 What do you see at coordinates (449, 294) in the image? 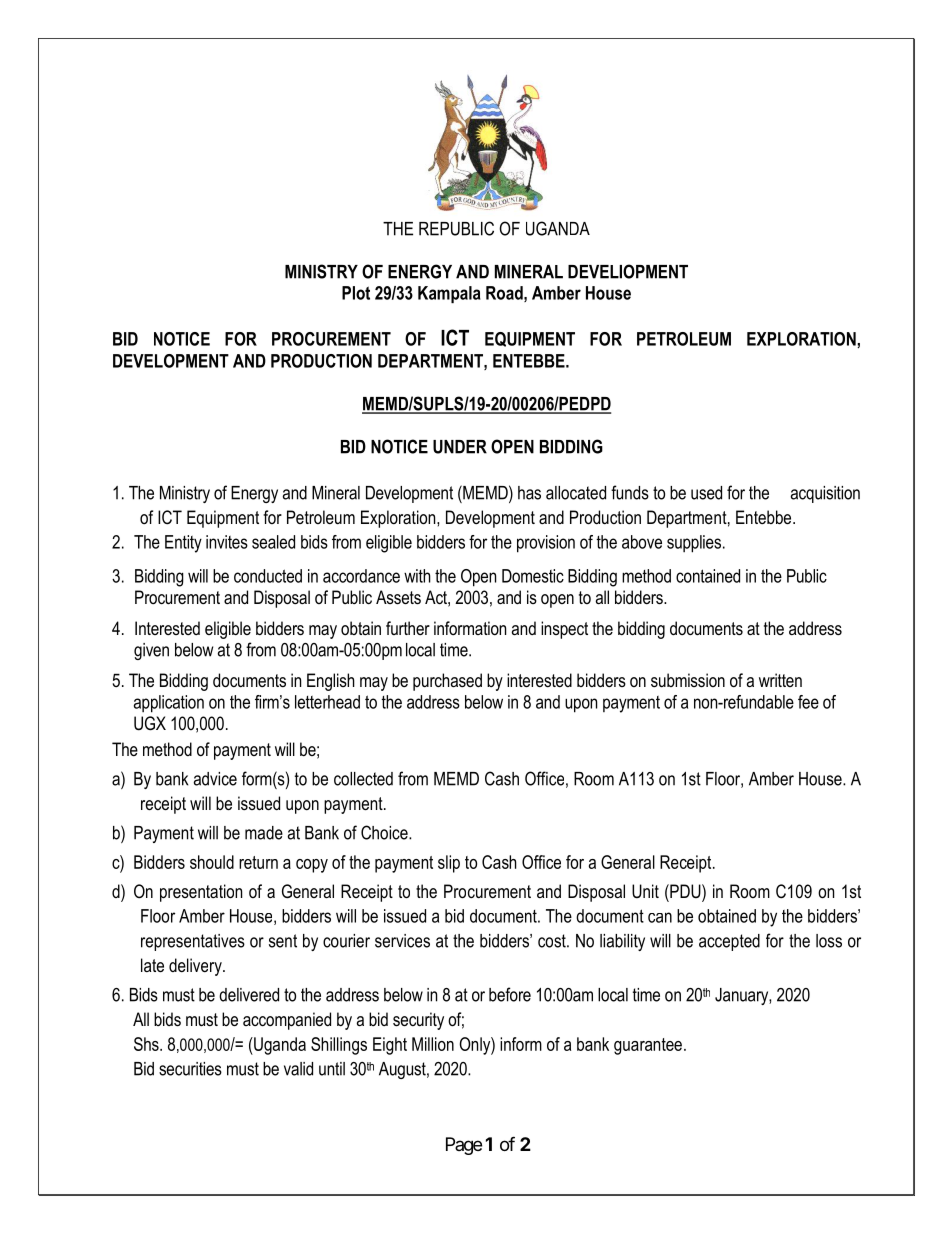
I see `Kampala` at bounding box center [449, 294].
